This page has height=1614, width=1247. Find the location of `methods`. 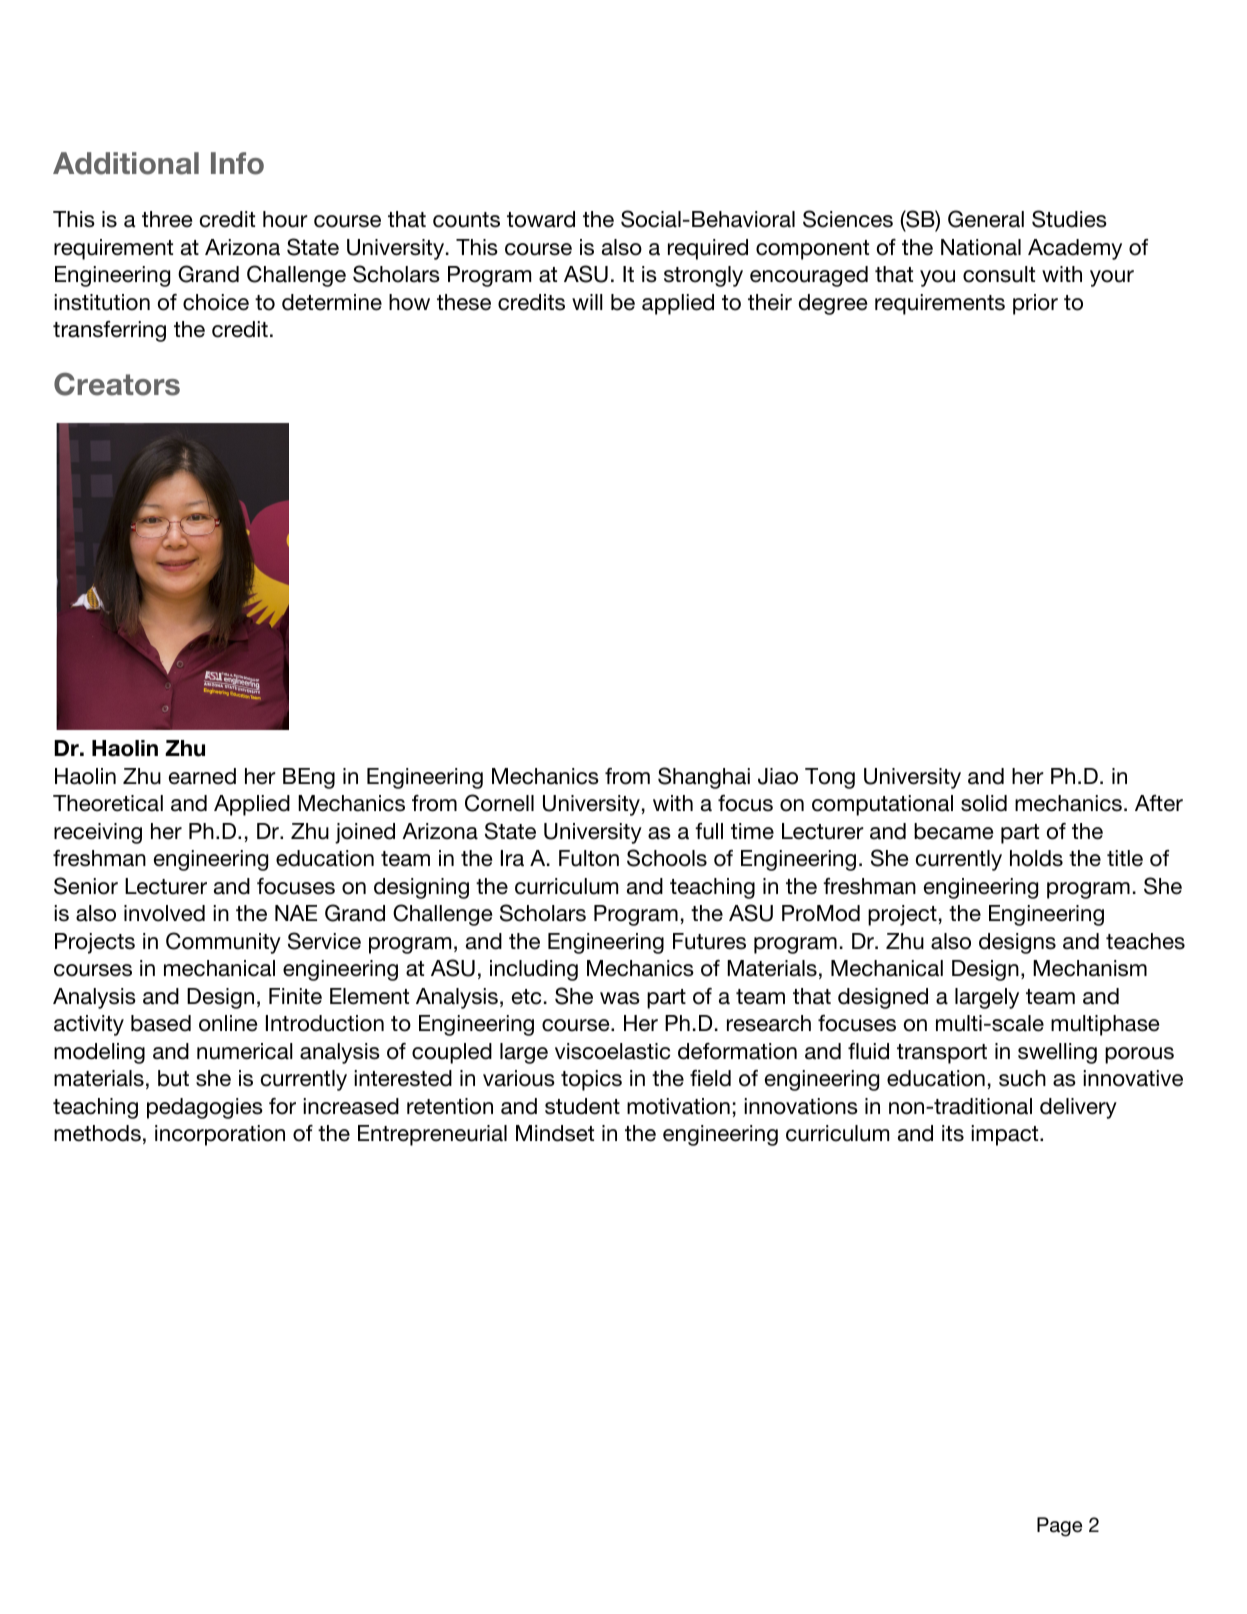

methods is located at coordinates (97, 1133).
